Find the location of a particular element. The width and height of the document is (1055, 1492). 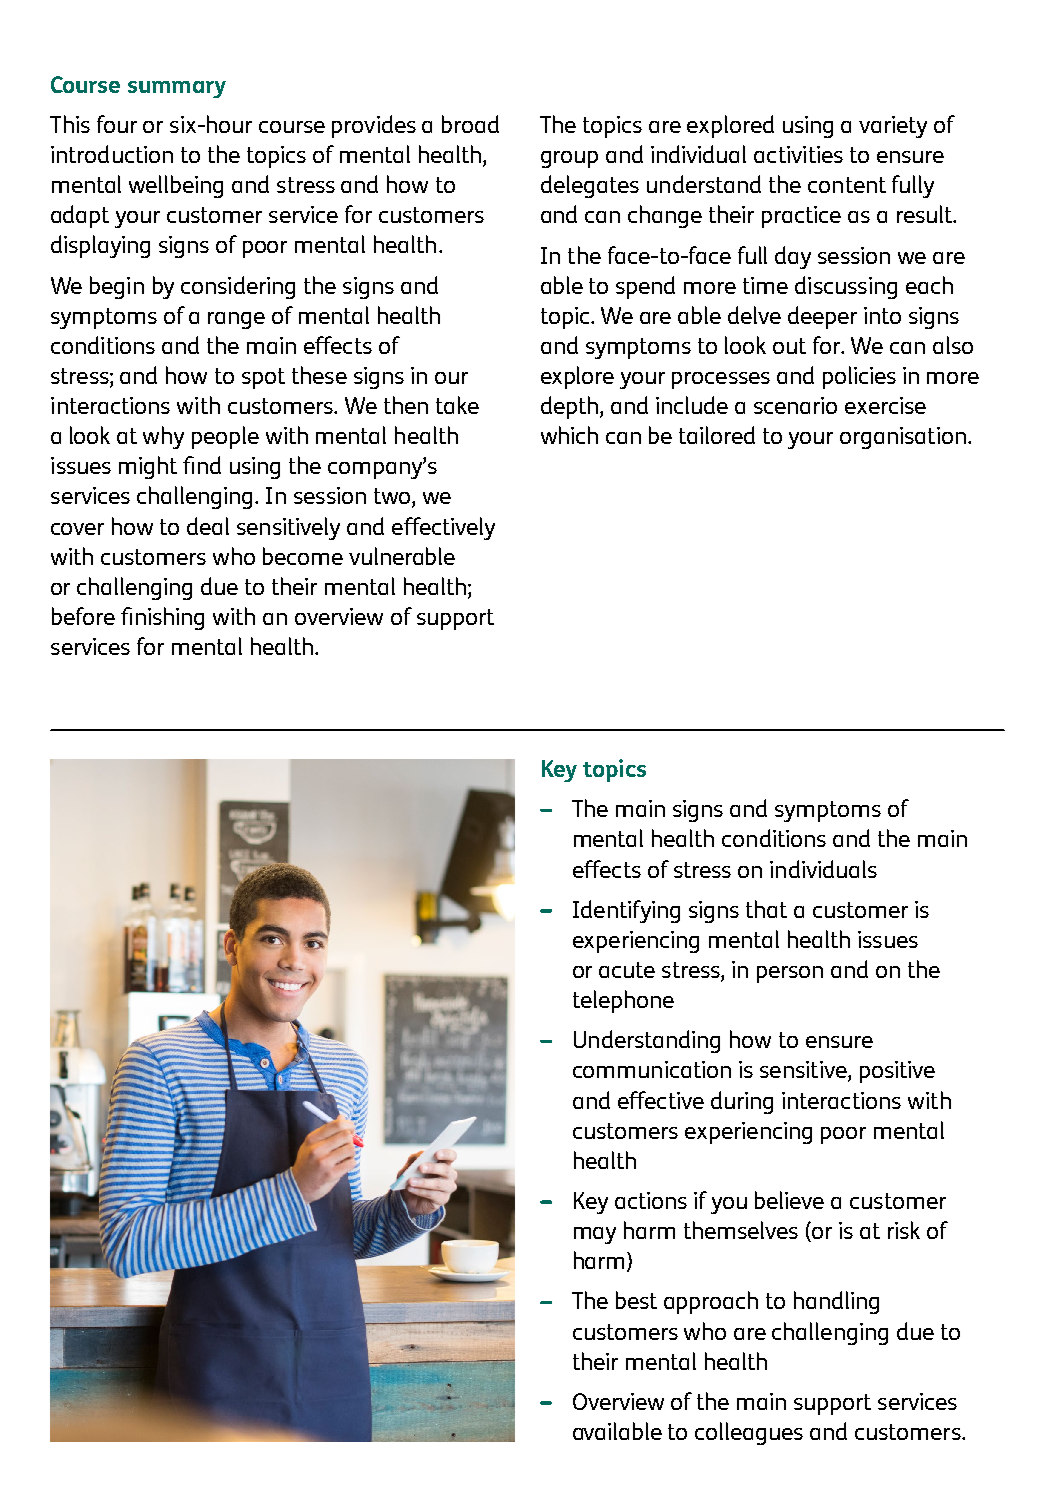

best is located at coordinates (636, 1300).
